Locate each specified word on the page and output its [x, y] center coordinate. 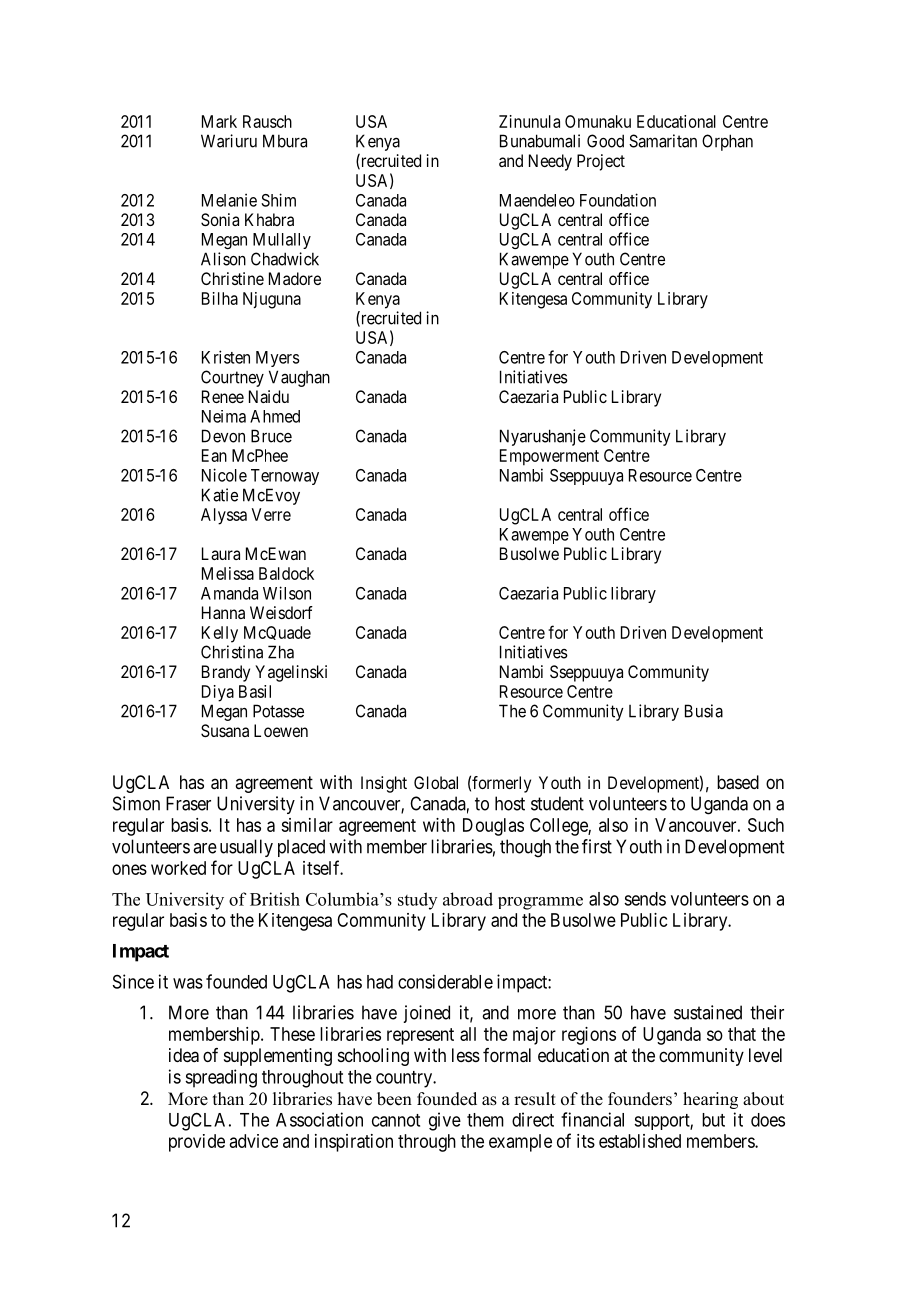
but [713, 1120]
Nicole [224, 475]
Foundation [618, 200]
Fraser [188, 803]
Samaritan [663, 141]
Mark [219, 121]
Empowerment [549, 457]
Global [436, 782]
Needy [550, 162]
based [738, 782]
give [445, 1121]
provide [197, 1143]
